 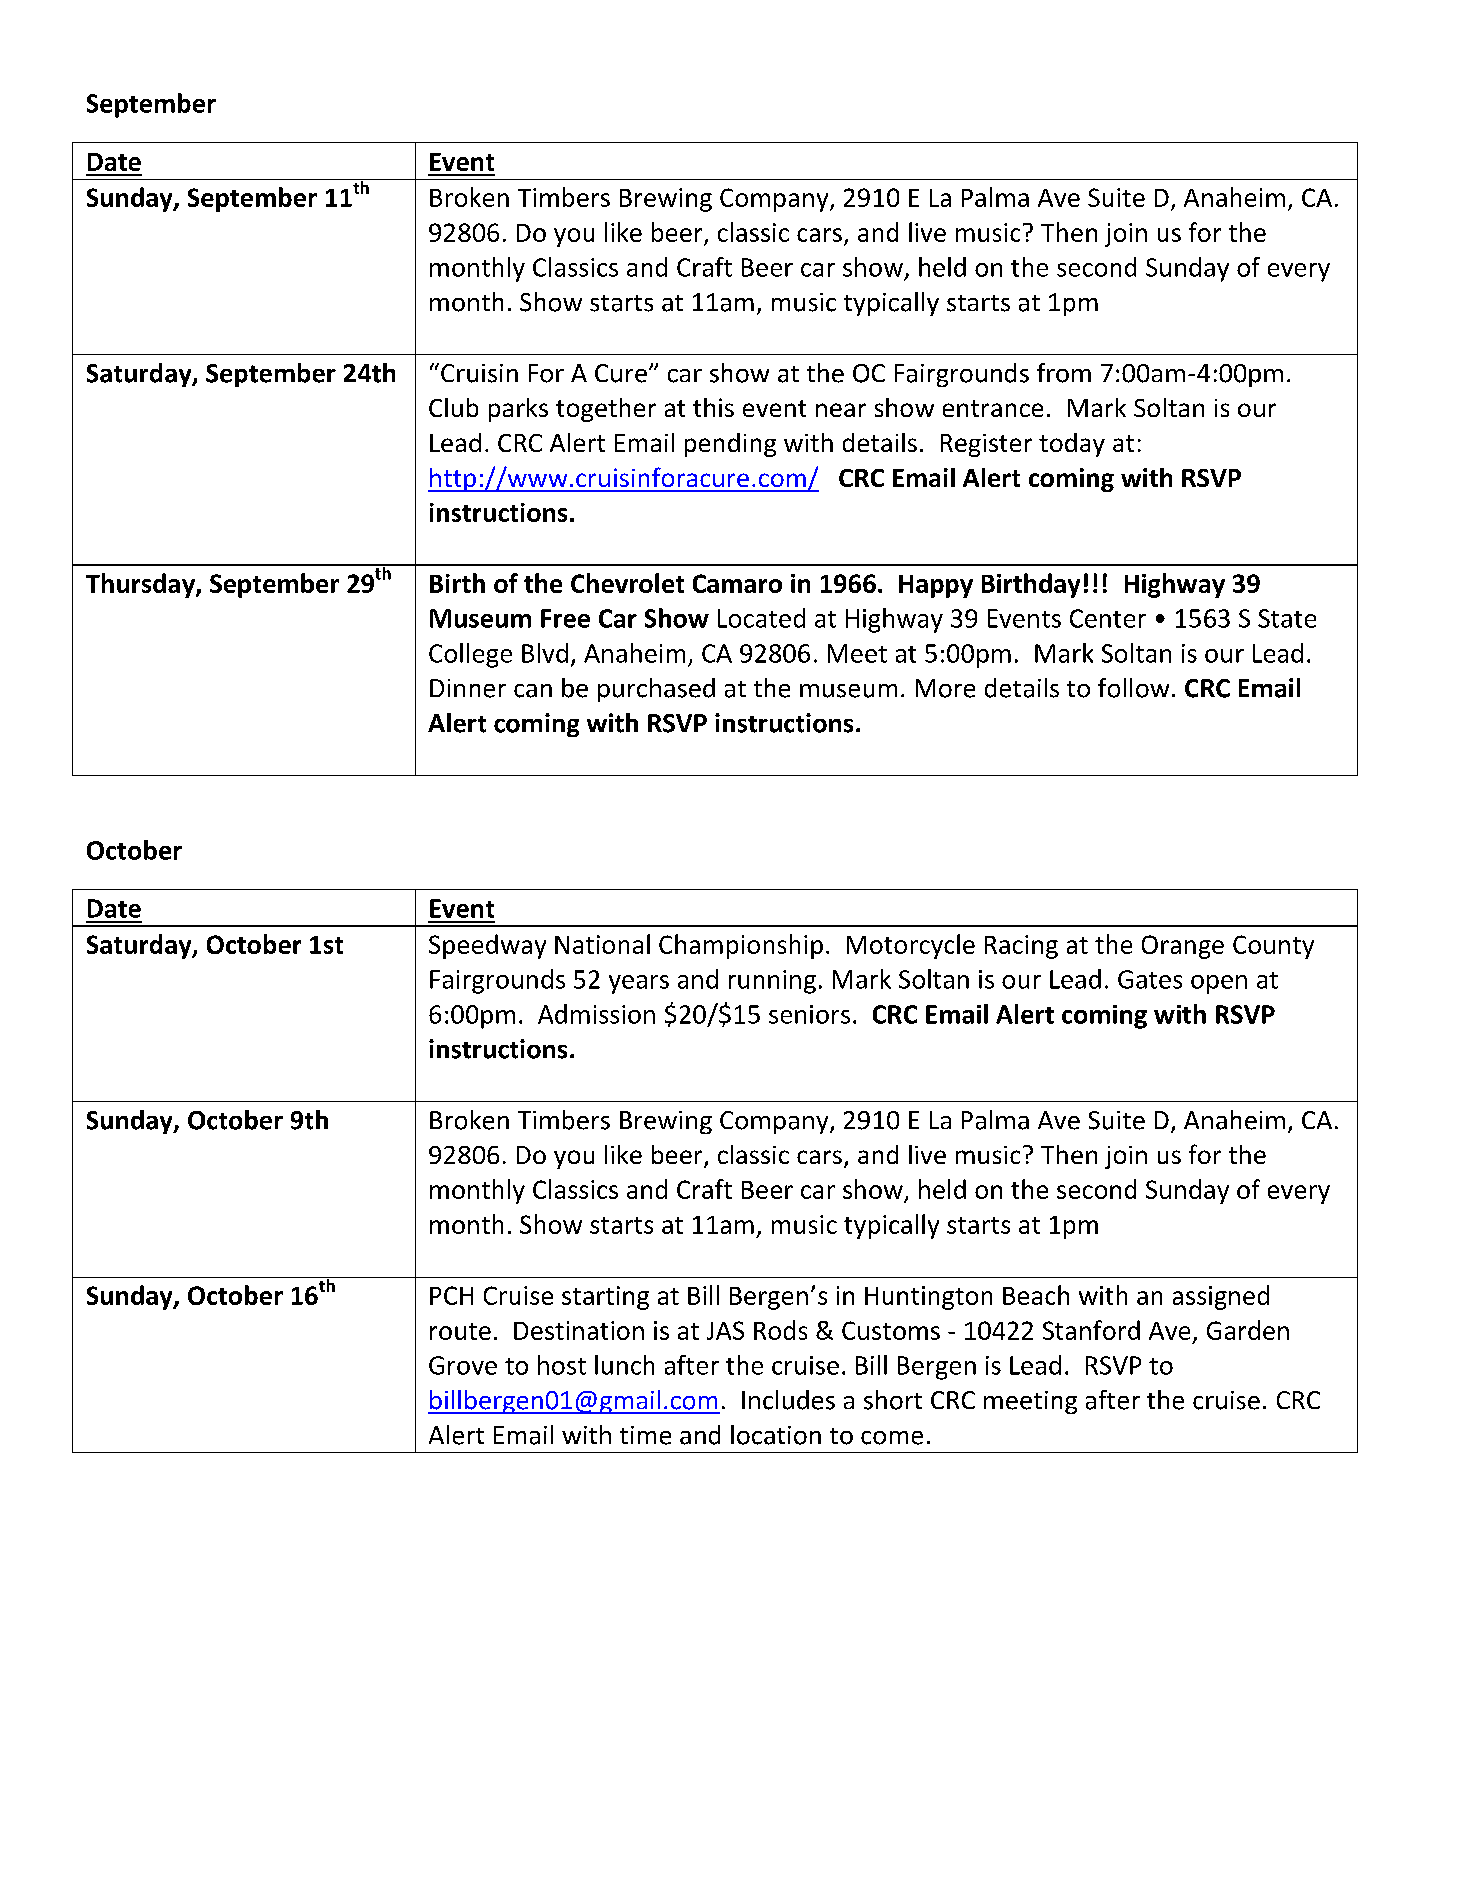 I want to click on Includes, so click(x=788, y=1400).
